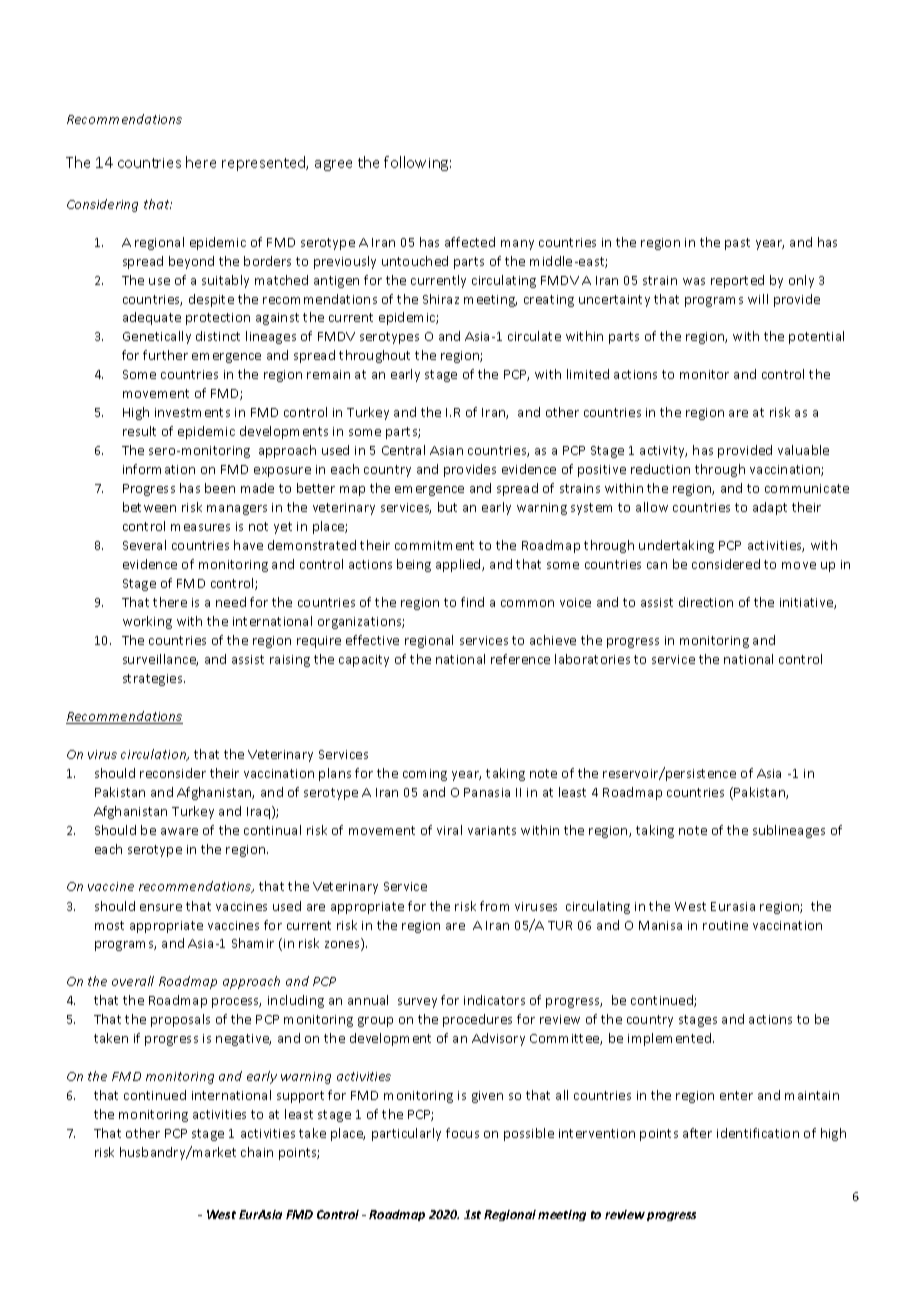  I want to click on measures, so click(200, 527).
